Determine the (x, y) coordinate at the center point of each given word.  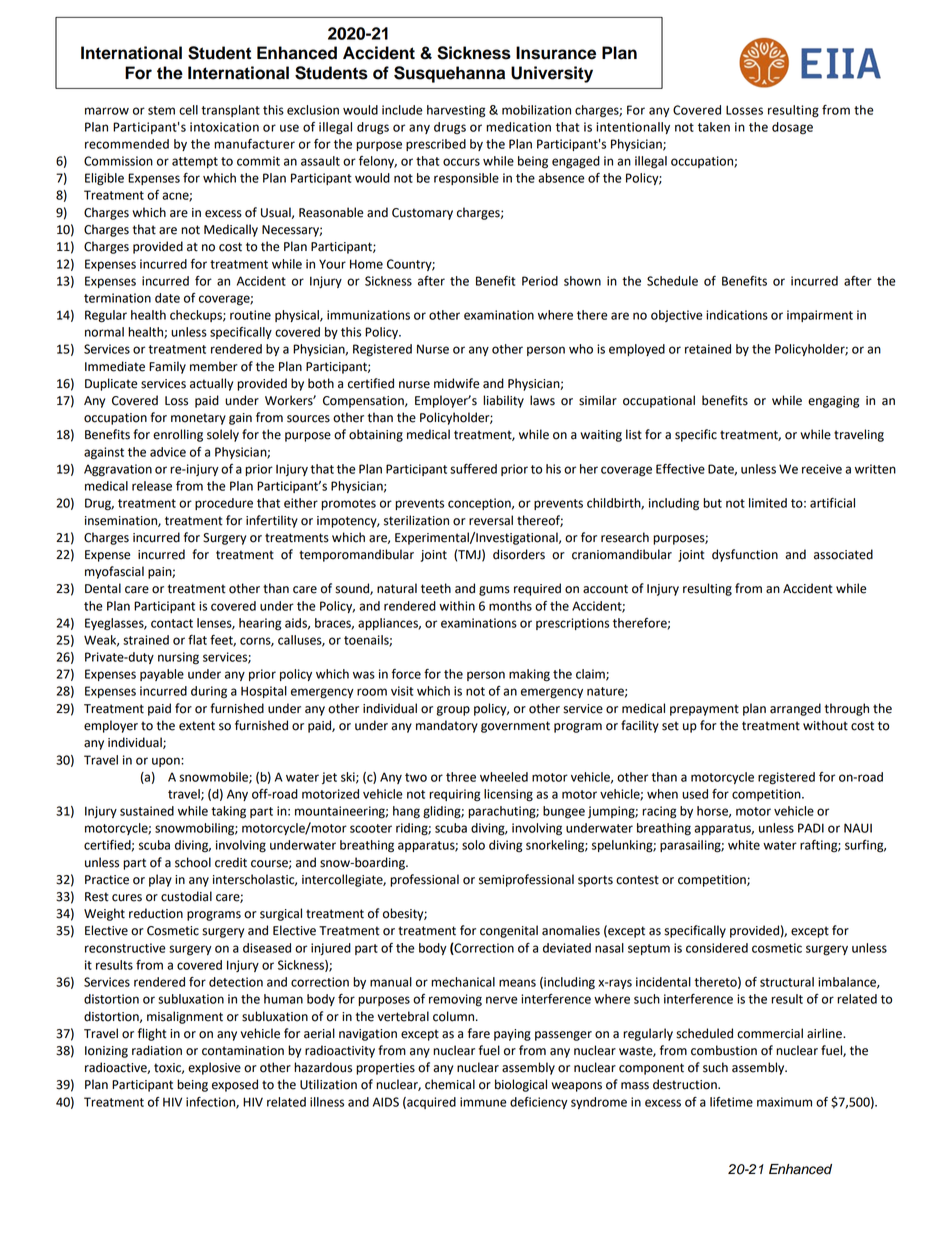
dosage (792, 128)
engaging (833, 402)
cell (188, 110)
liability (503, 401)
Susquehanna (449, 74)
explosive (214, 1068)
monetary (198, 419)
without (825, 725)
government (515, 727)
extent (197, 726)
